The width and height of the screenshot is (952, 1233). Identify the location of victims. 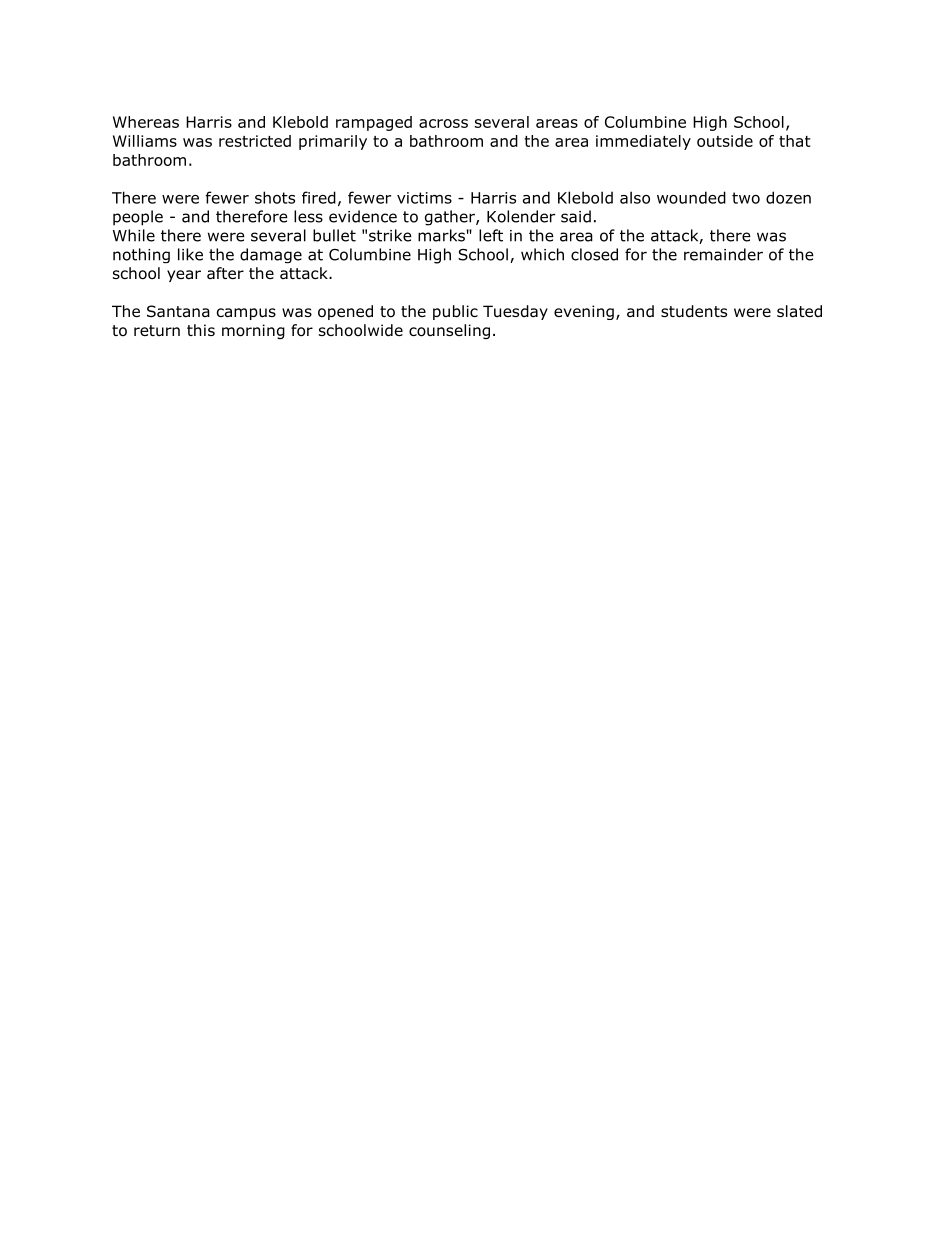
(424, 198).
